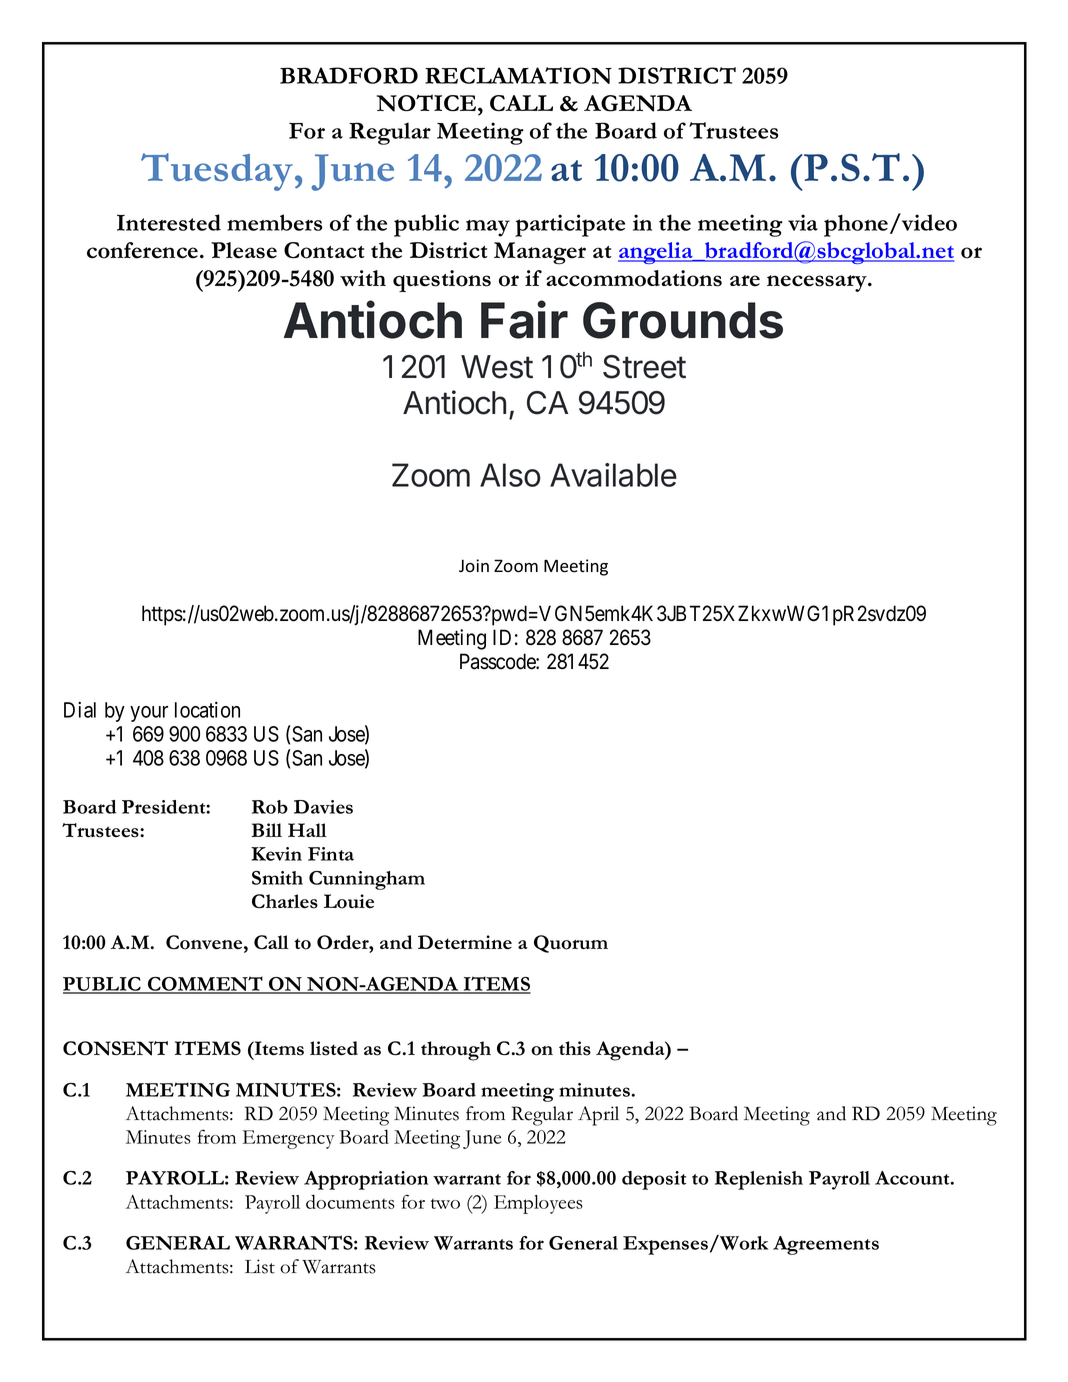 This page has height=1382, width=1068. What do you see at coordinates (497, 367) in the page?
I see `West` at bounding box center [497, 367].
